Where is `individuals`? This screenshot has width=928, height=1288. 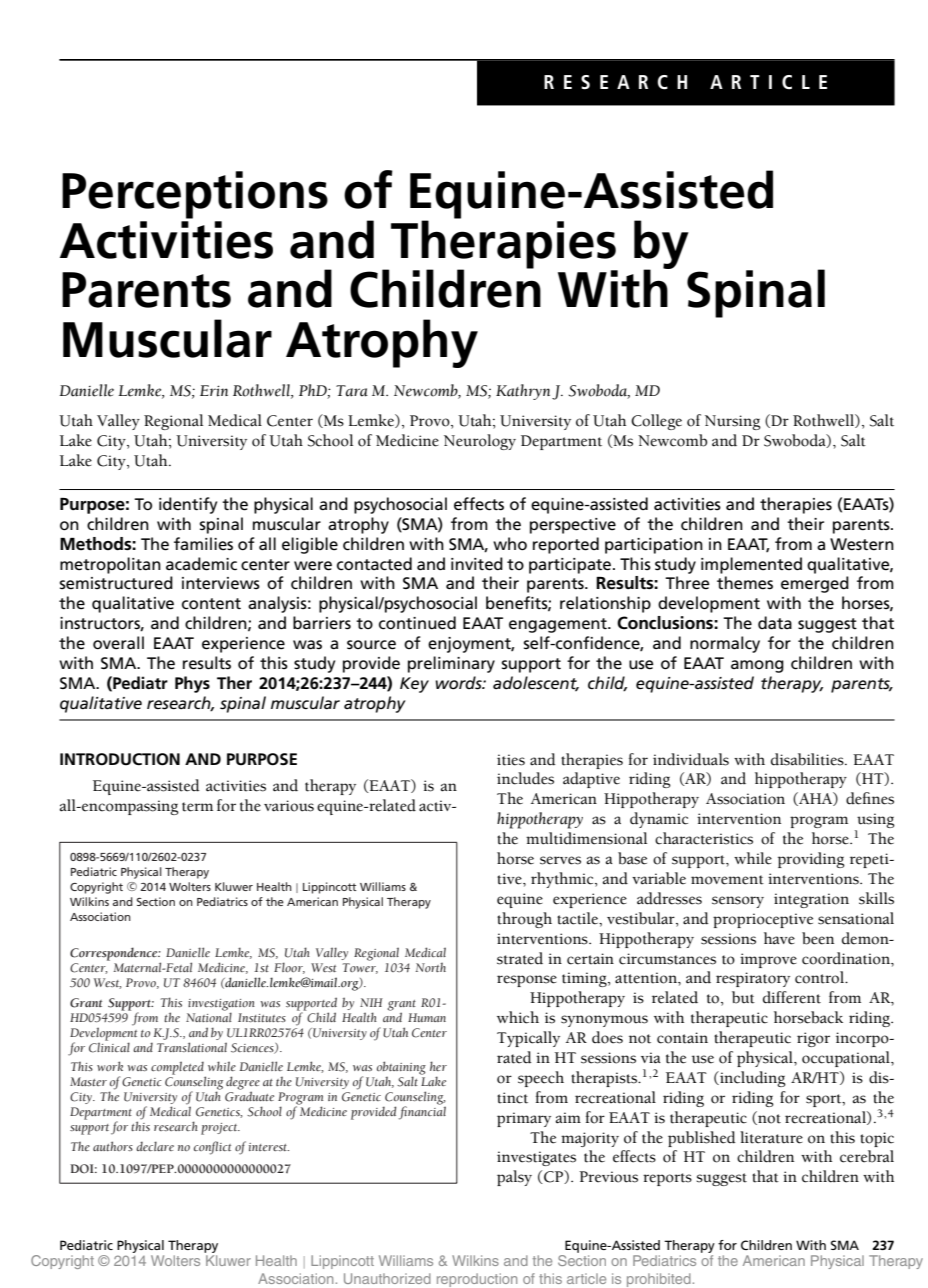 individuals is located at coordinates (691, 759).
